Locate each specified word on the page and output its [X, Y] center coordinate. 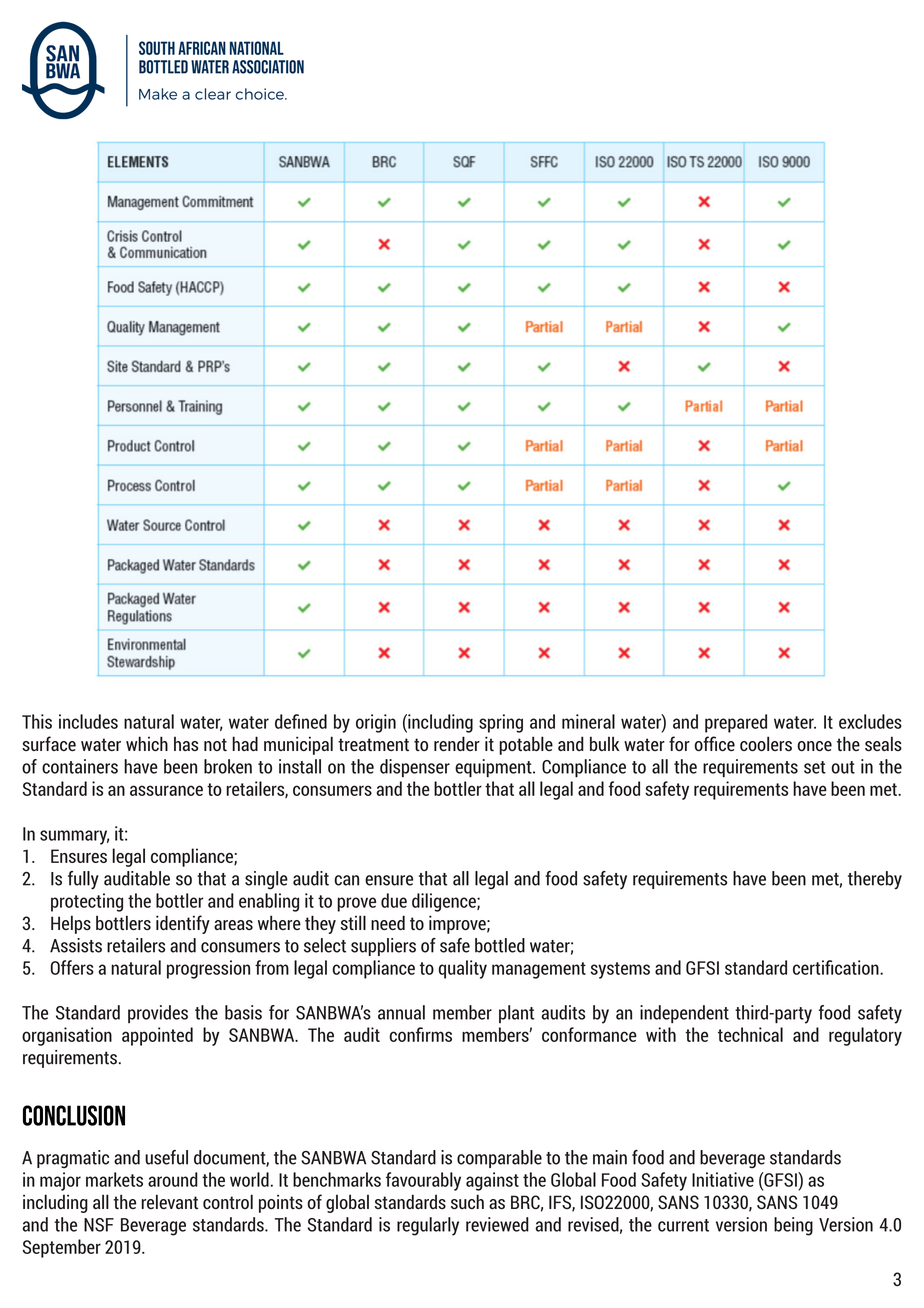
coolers [766, 744]
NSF [99, 1225]
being [793, 1226]
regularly [428, 1226]
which [147, 743]
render [457, 743]
